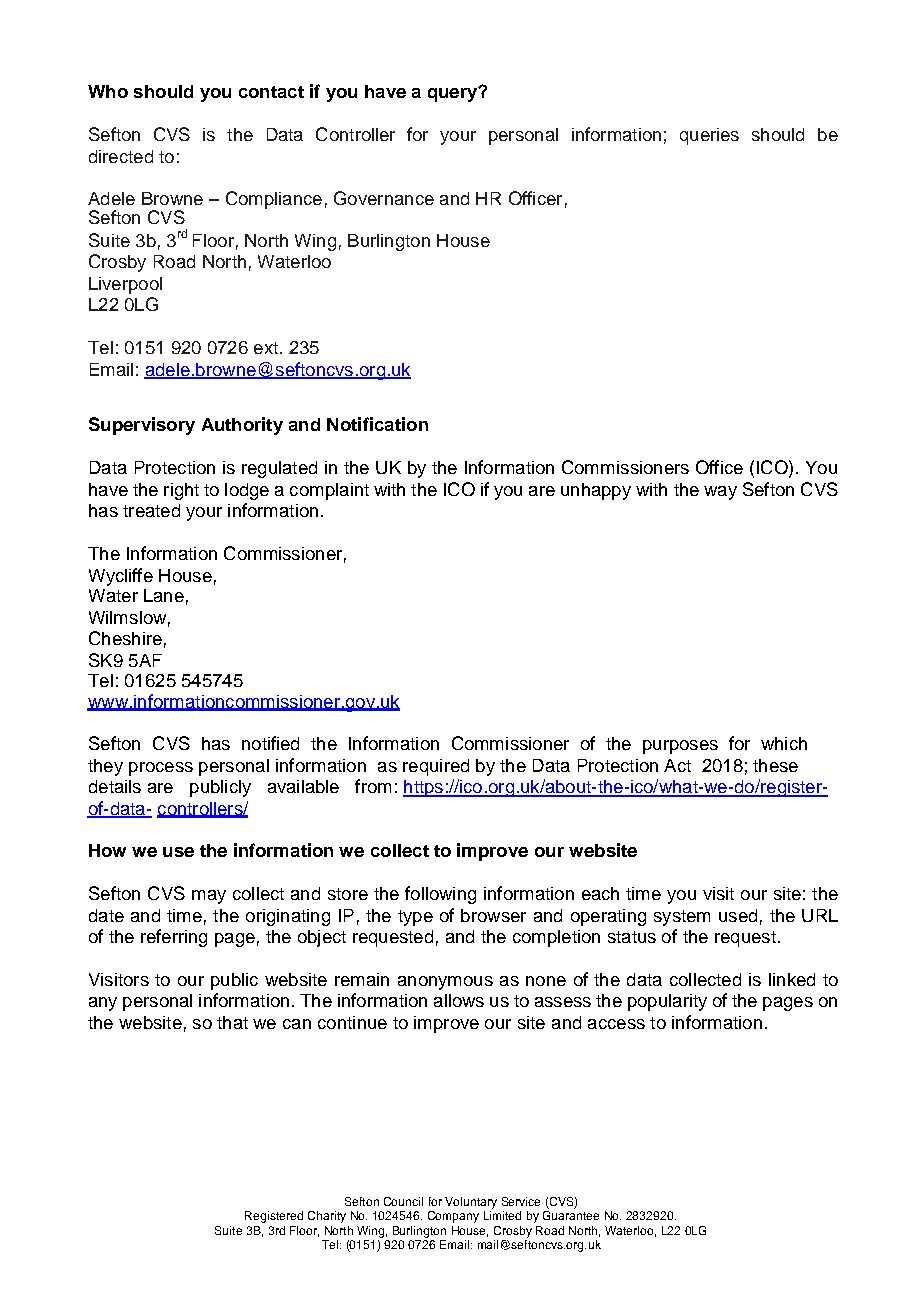 This image has width=924, height=1307. What do you see at coordinates (181, 491) in the image?
I see `right` at bounding box center [181, 491].
